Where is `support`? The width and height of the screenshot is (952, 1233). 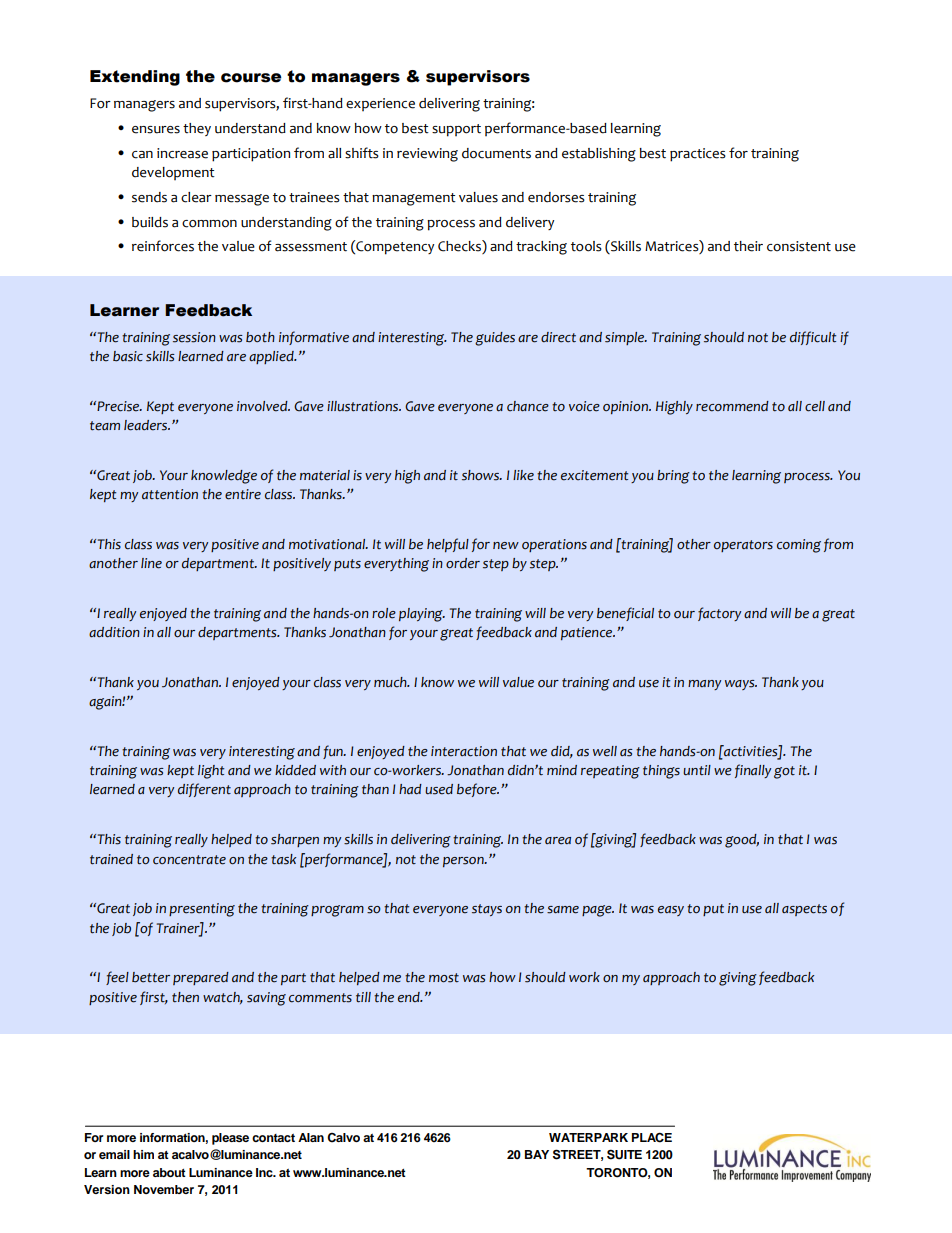 support is located at coordinates (456, 130).
